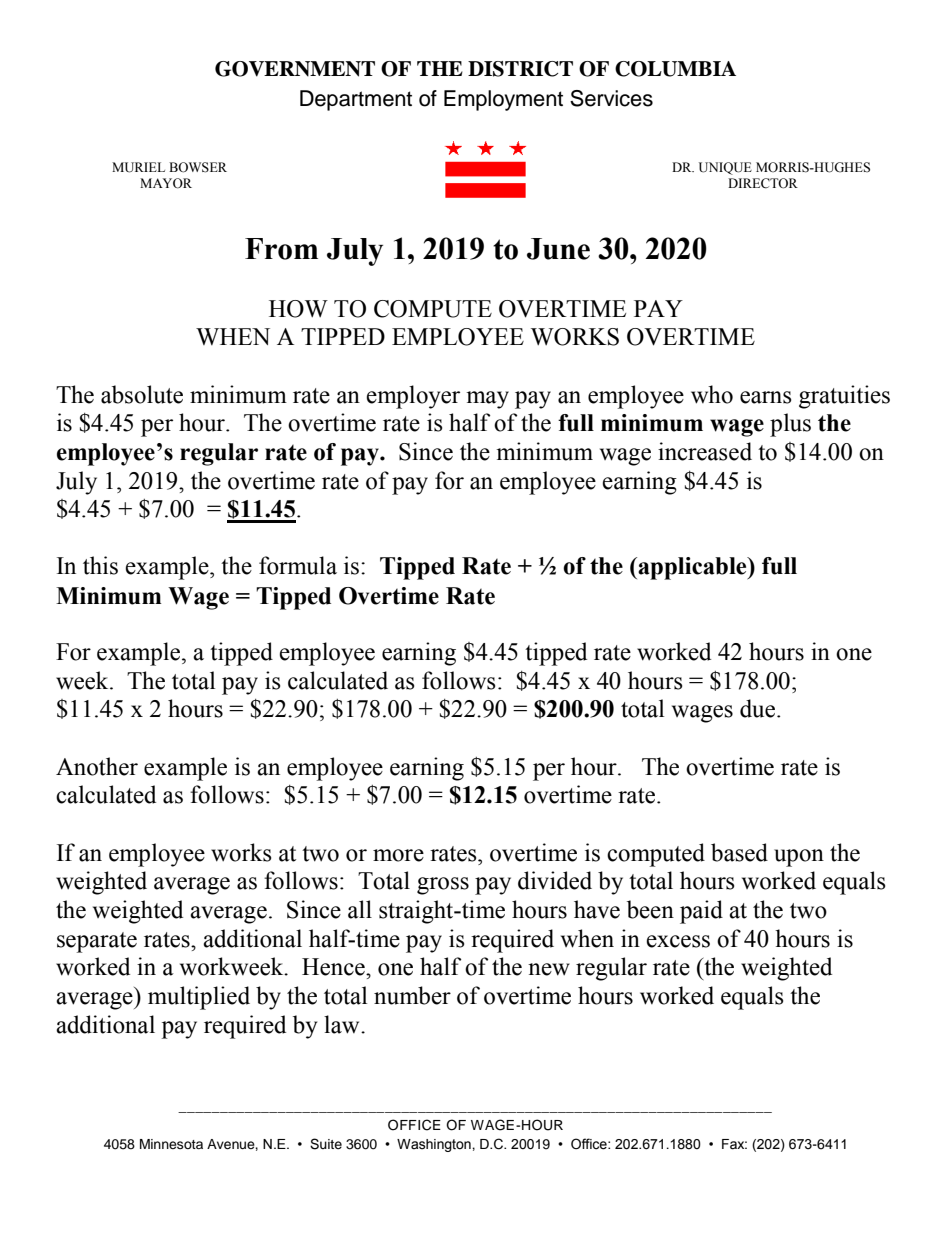  I want to click on applicable, so click(693, 568).
